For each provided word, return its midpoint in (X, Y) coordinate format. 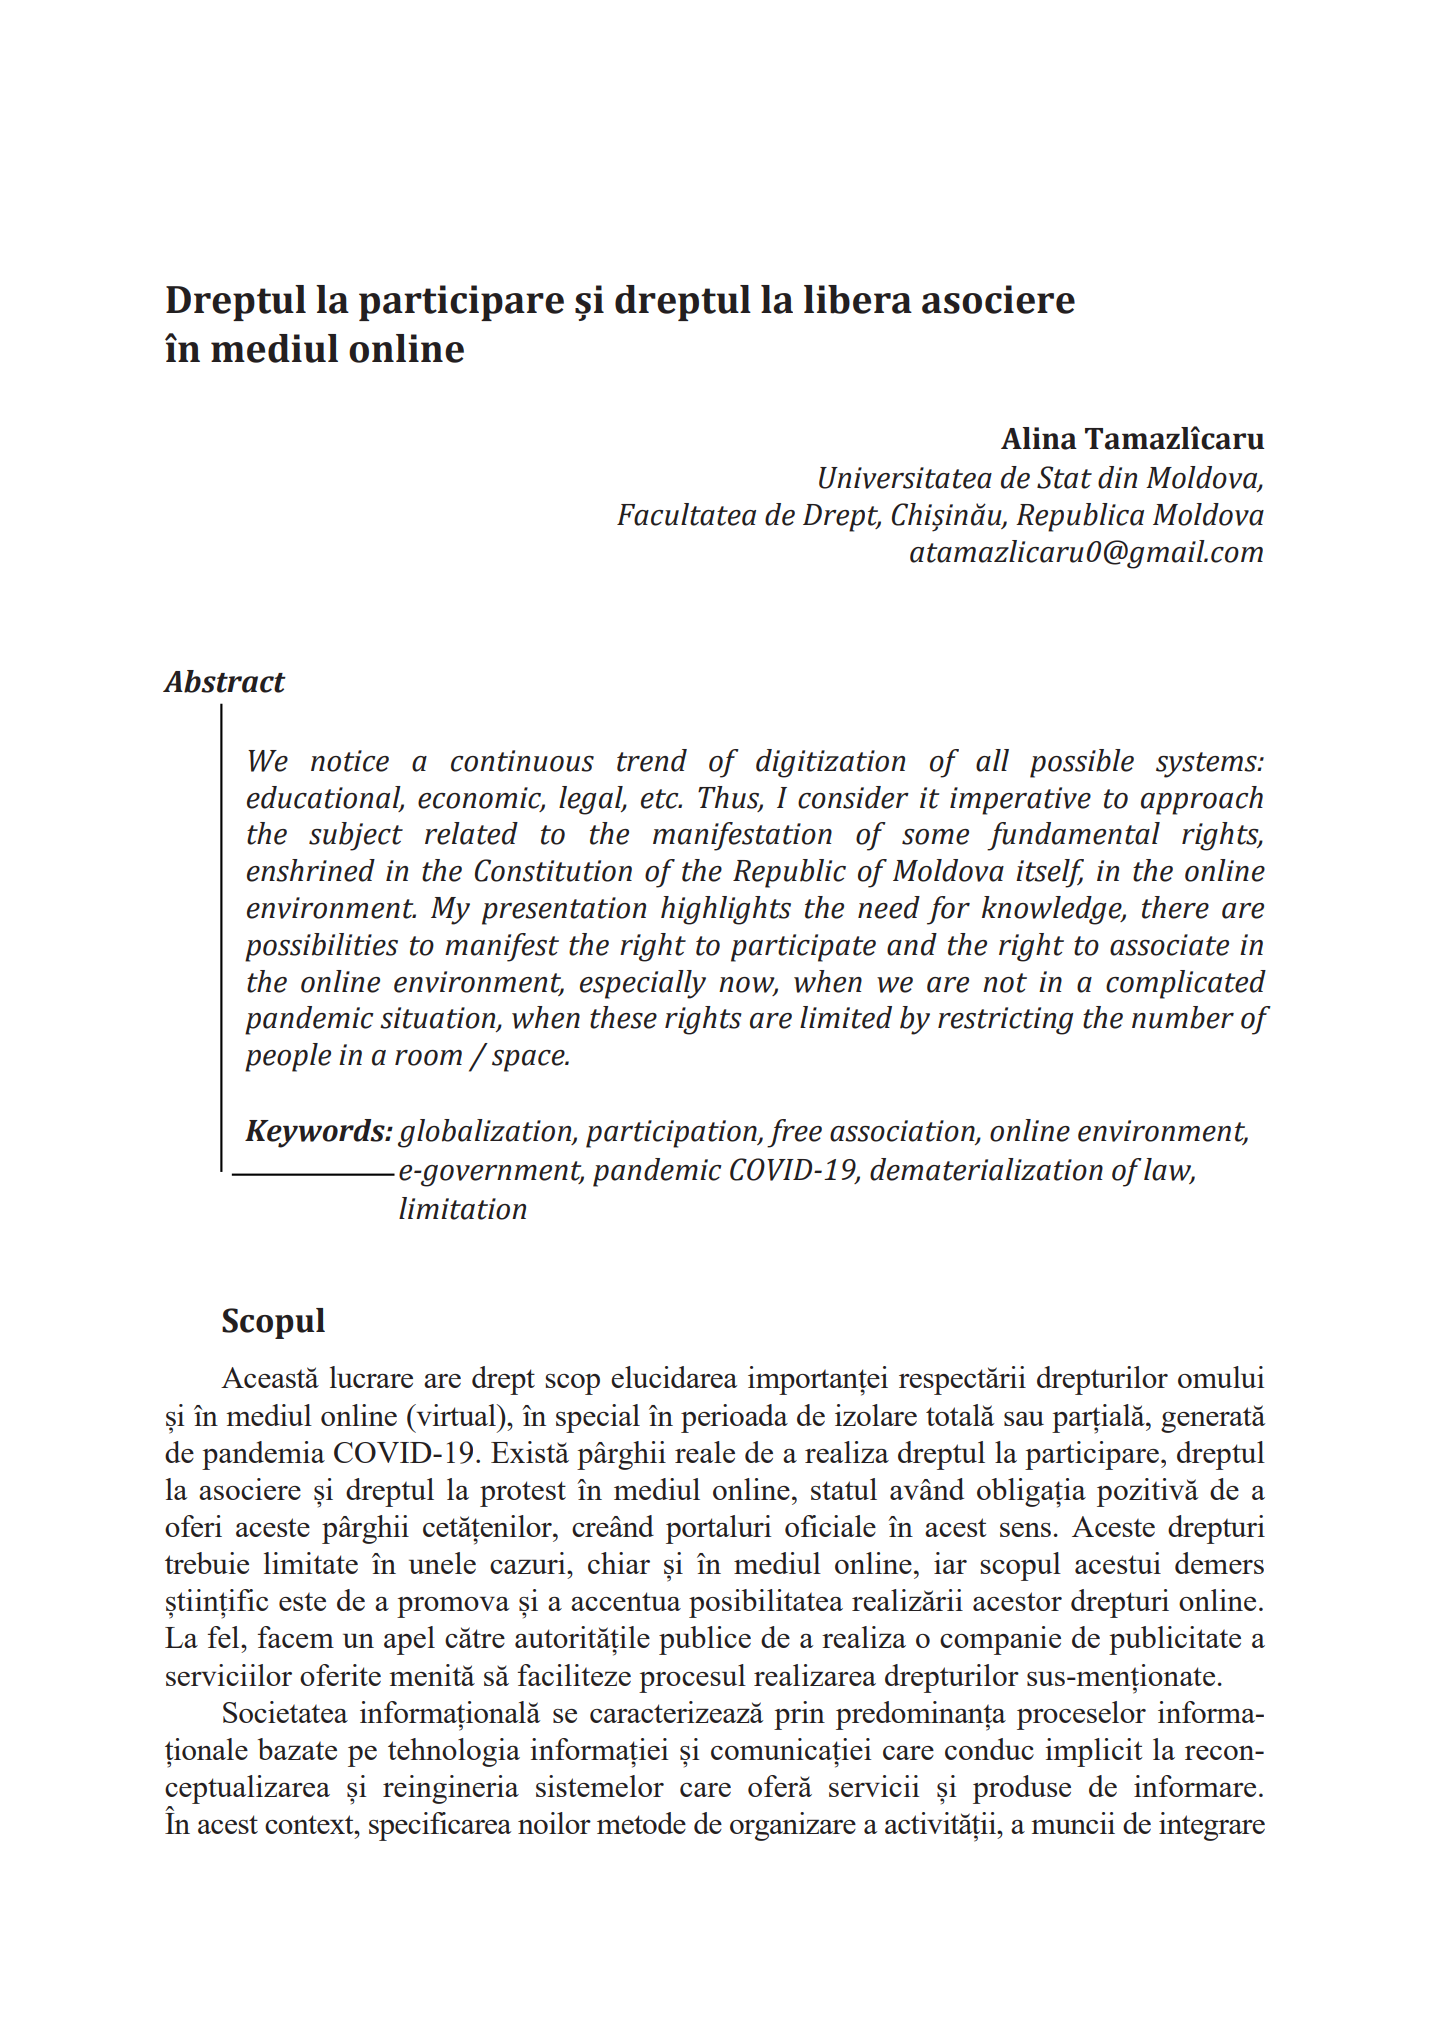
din (1117, 477)
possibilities (321, 947)
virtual (456, 1415)
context (310, 1824)
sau (1024, 1418)
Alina (1039, 438)
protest (523, 1494)
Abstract (224, 681)
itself (1050, 873)
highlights (726, 910)
